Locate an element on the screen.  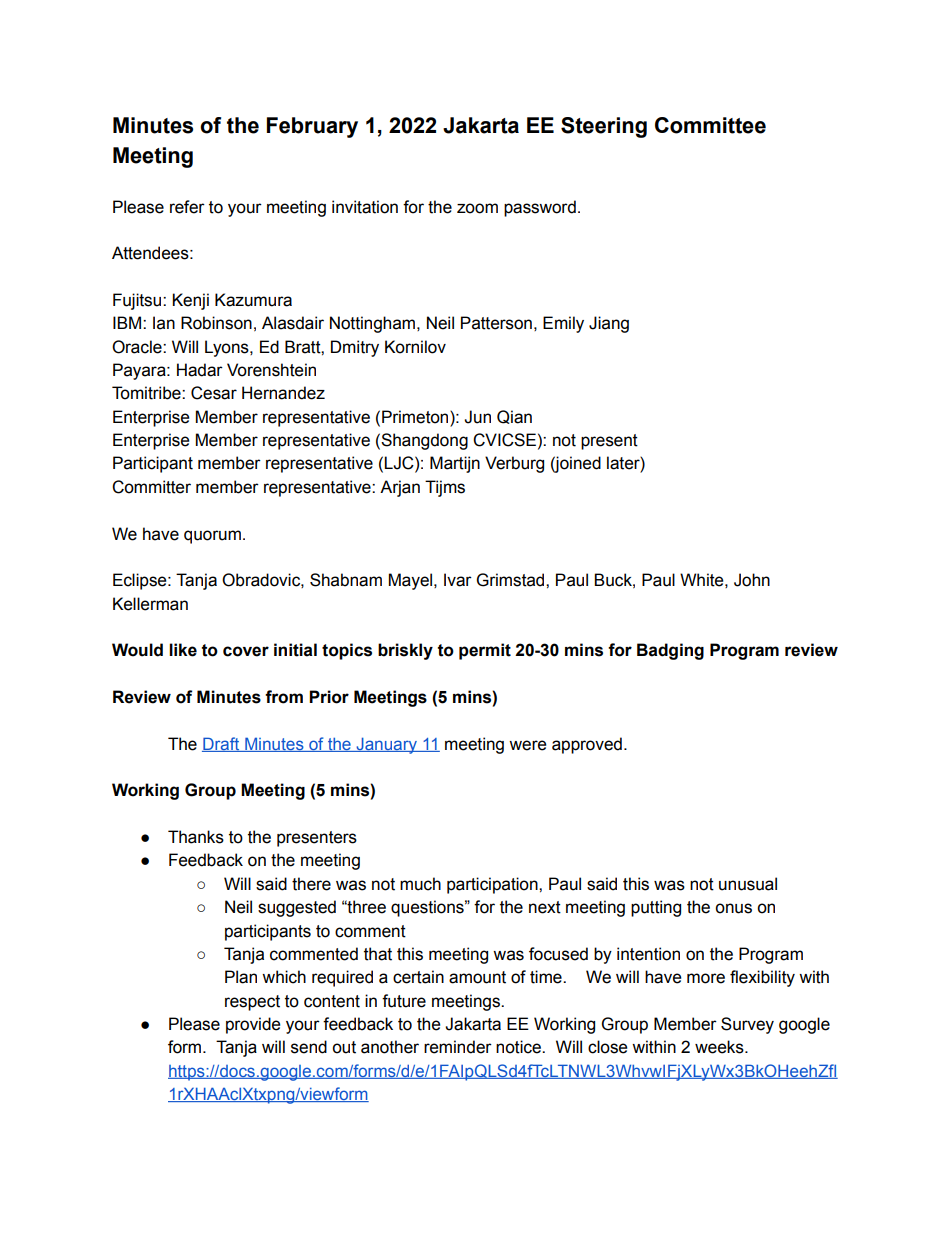
provide is located at coordinates (253, 1025).
